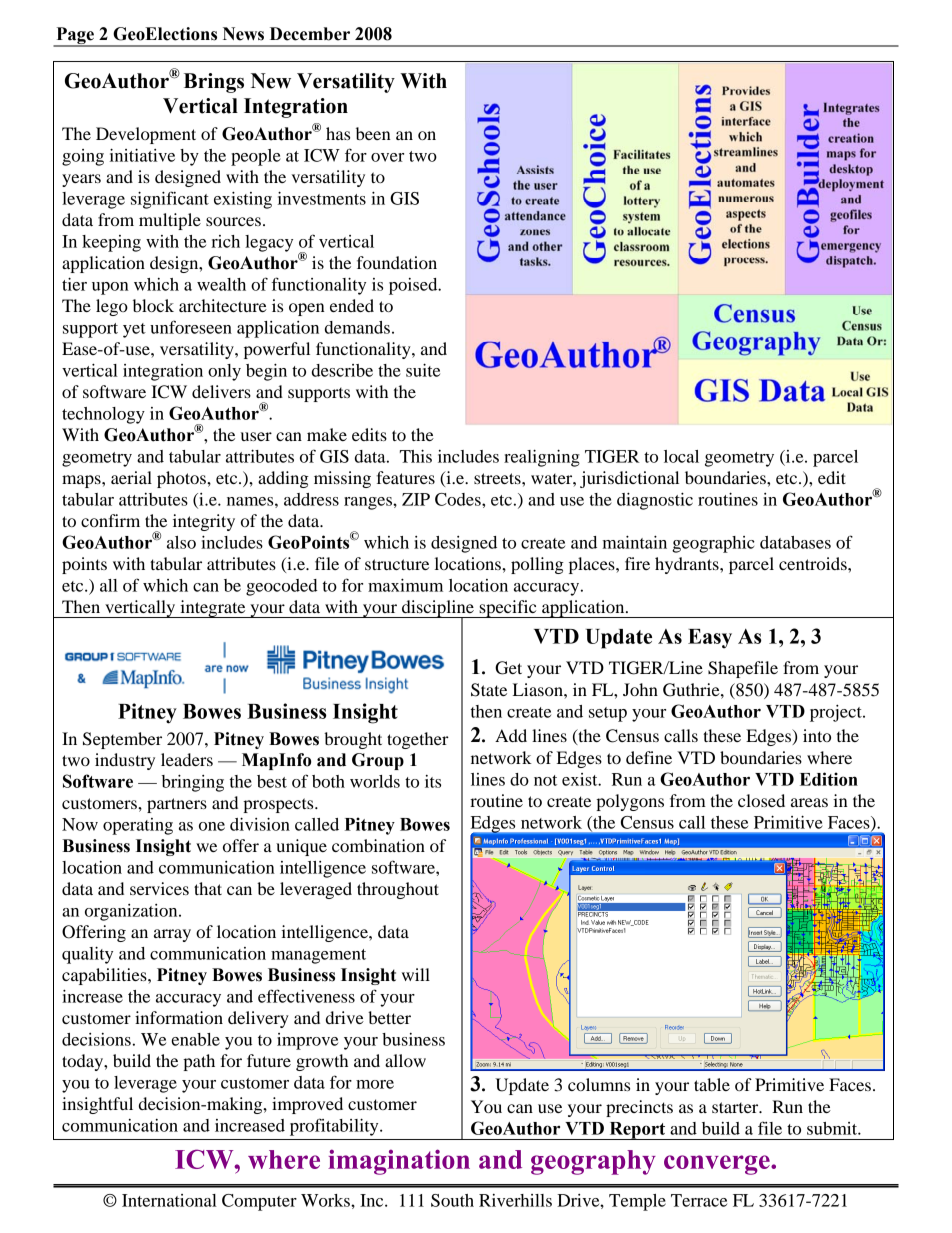 Image resolution: width=952 pixels, height=1233 pixels. I want to click on over, so click(387, 157).
